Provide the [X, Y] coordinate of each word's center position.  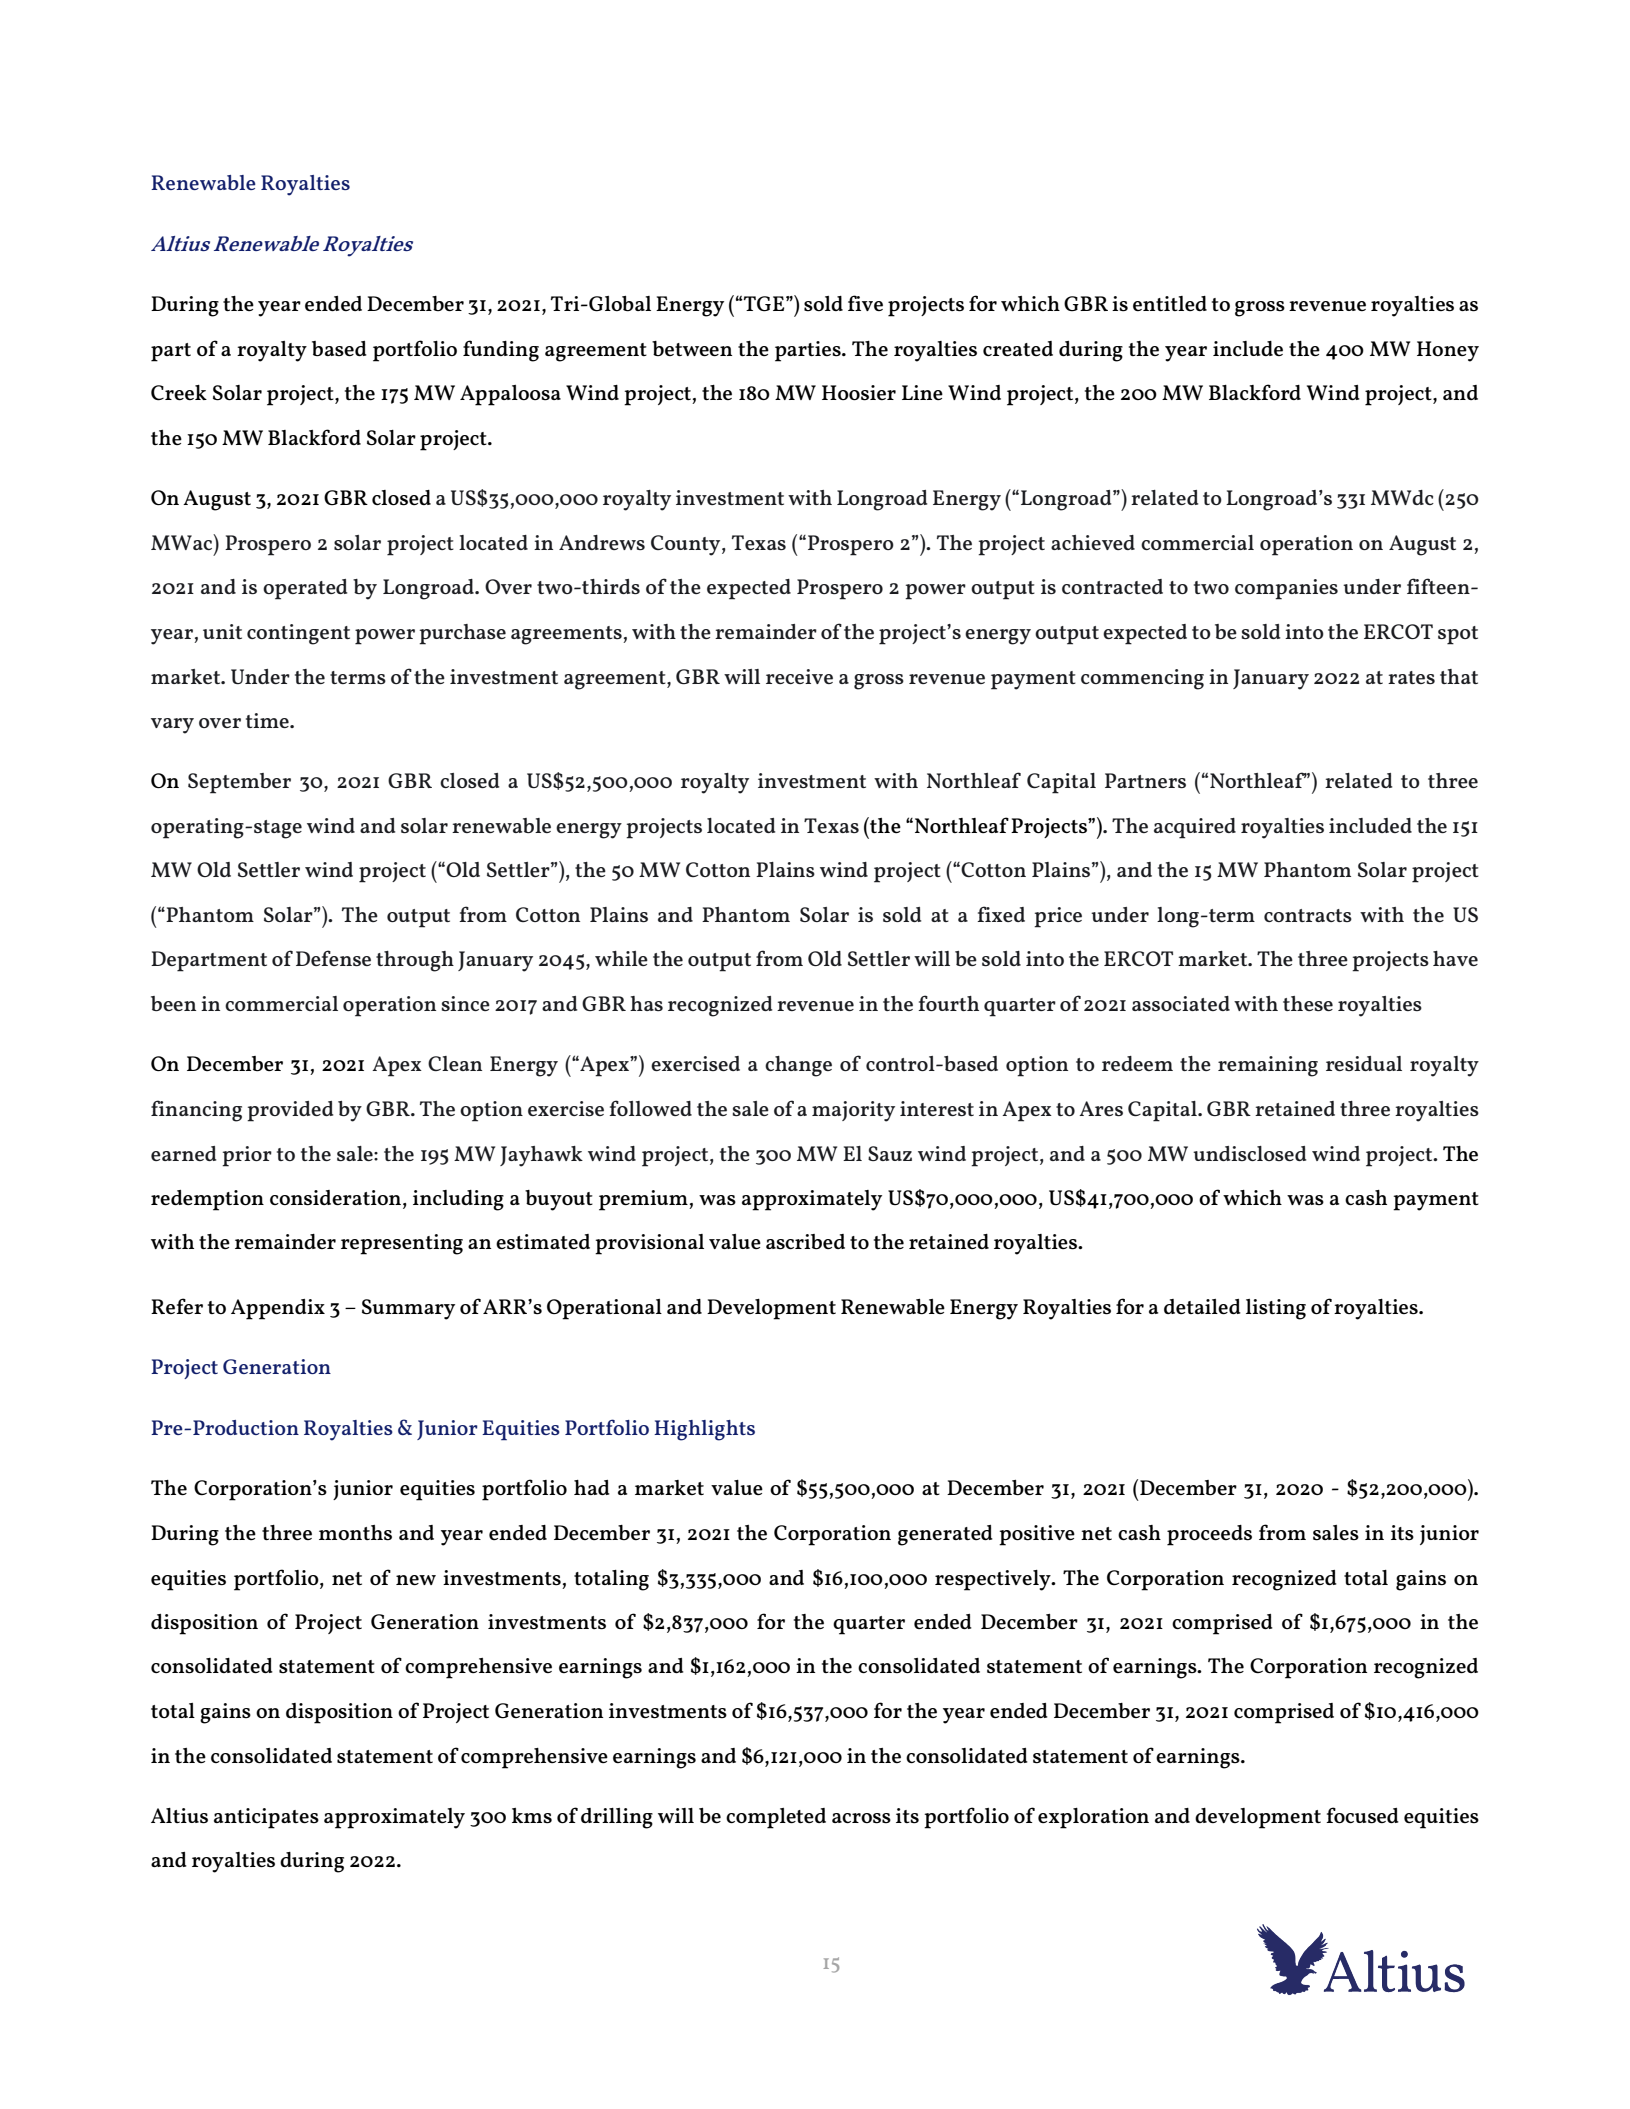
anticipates [266, 1818]
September [239, 783]
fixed [1001, 914]
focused [1362, 1815]
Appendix [278, 1309]
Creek [179, 393]
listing [1276, 1309]
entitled [1170, 303]
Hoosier [859, 393]
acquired [1195, 828]
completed [776, 1818]
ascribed [805, 1242]
